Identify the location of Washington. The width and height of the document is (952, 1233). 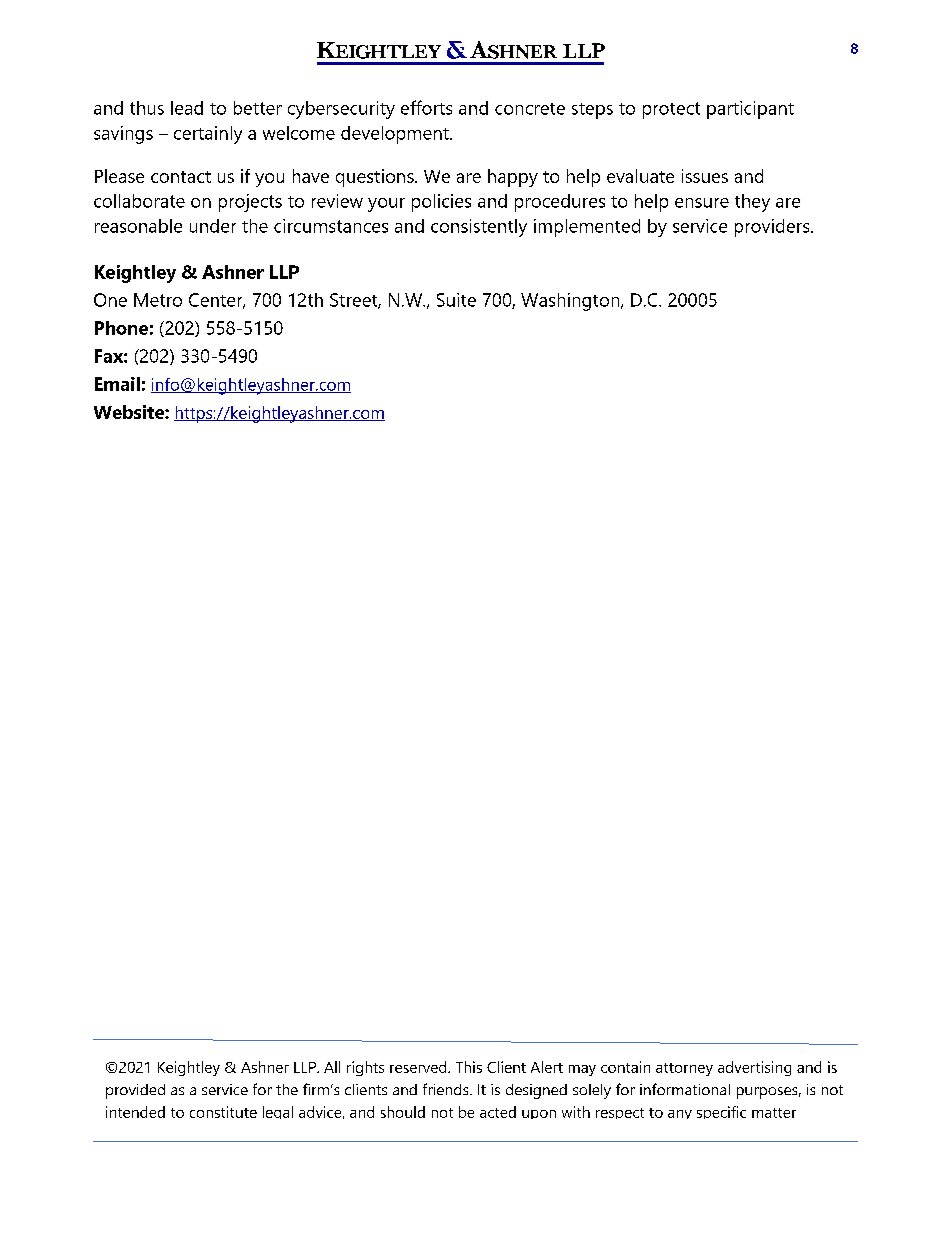
(571, 302).
